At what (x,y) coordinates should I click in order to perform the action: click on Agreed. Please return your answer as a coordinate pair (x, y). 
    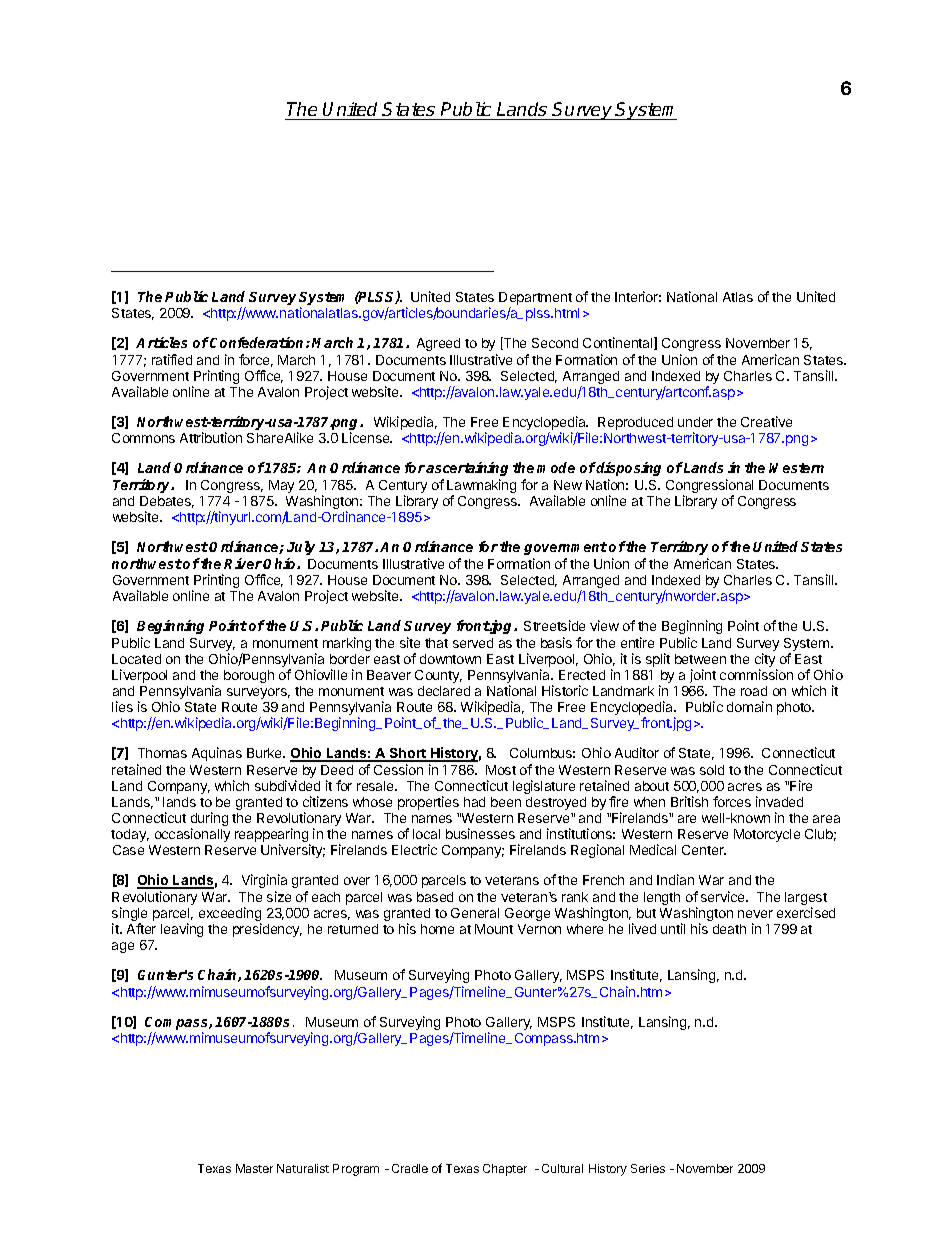
    Looking at the image, I should click on (438, 344).
